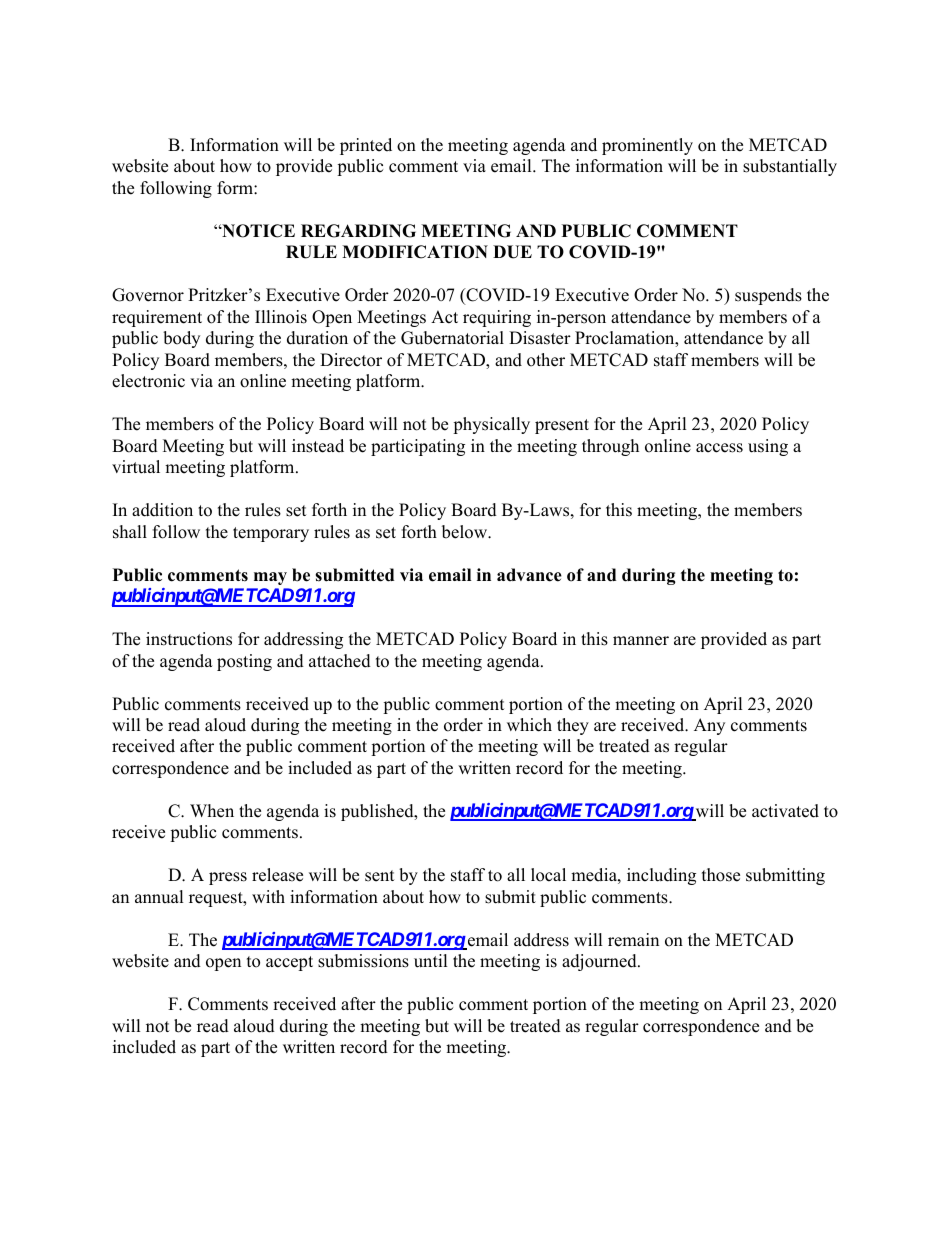  I want to click on until, so click(431, 961).
